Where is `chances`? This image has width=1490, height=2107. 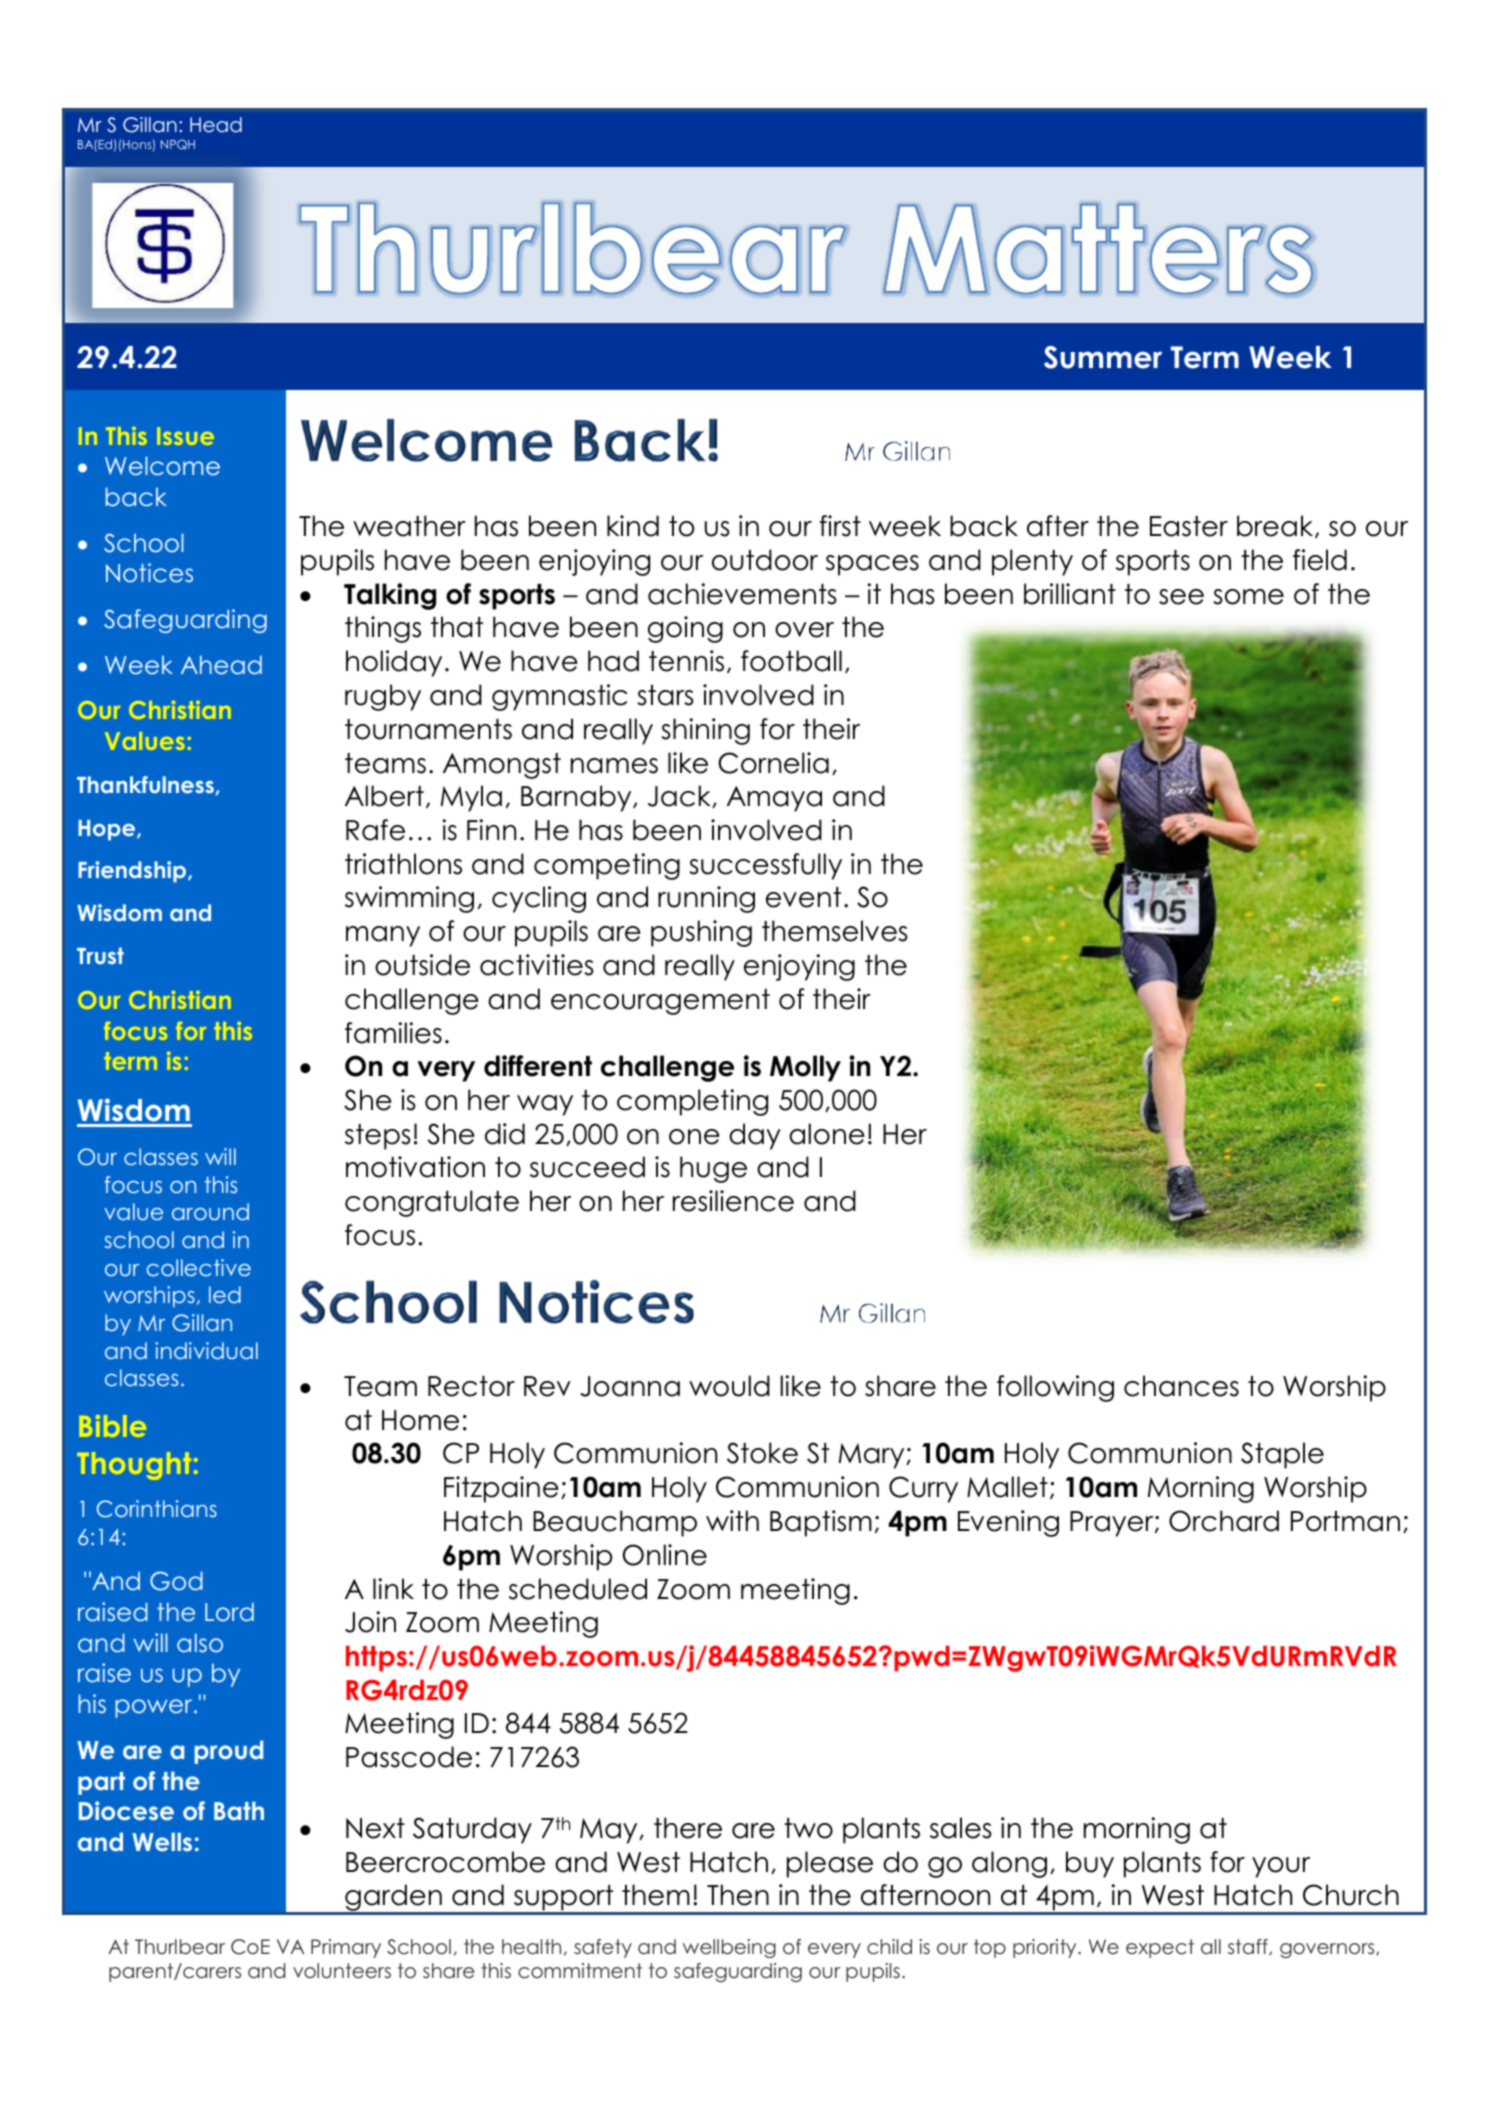
chances is located at coordinates (1181, 1386).
